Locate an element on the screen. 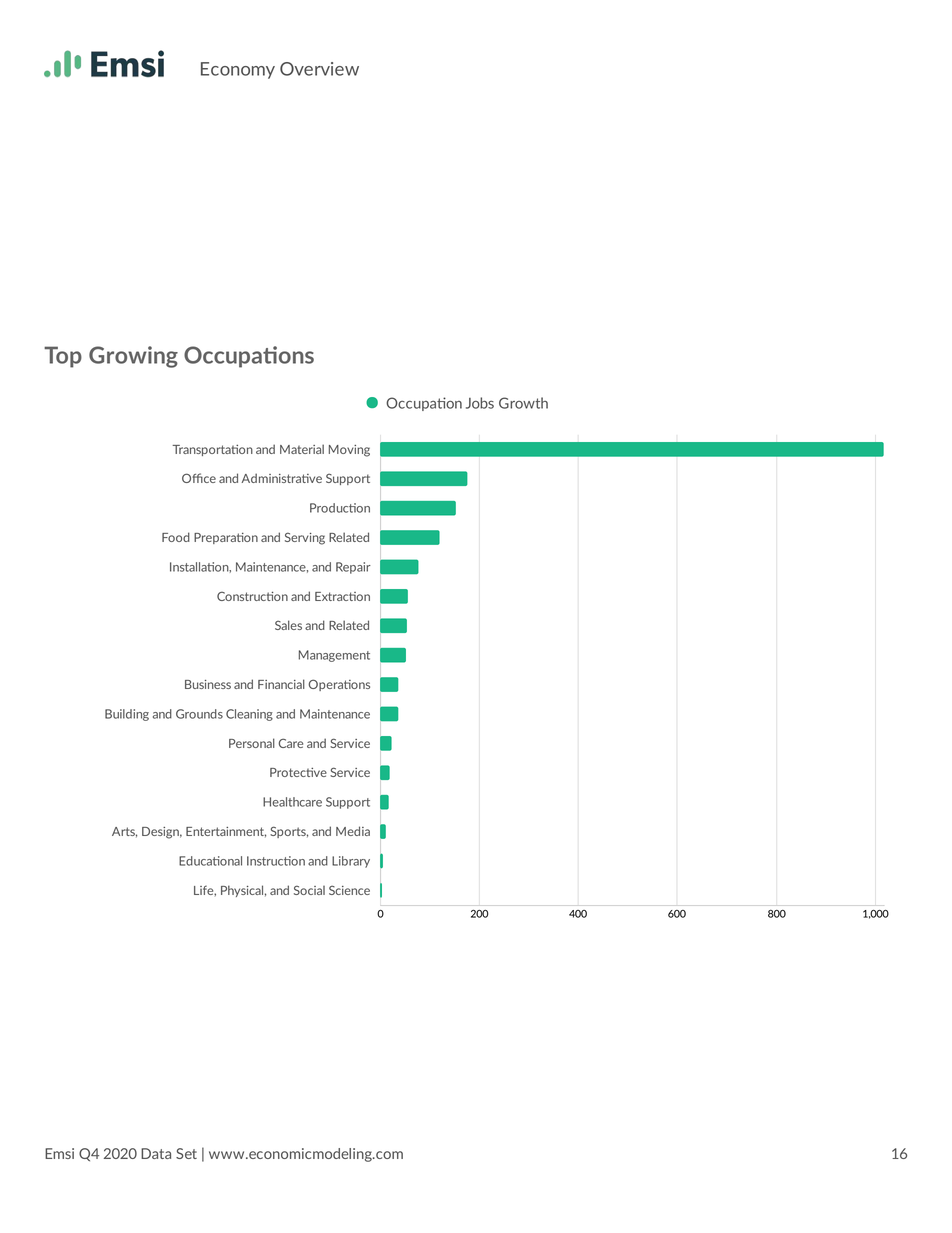 The width and height of the screenshot is (952, 1233). Cleaning is located at coordinates (249, 715).
